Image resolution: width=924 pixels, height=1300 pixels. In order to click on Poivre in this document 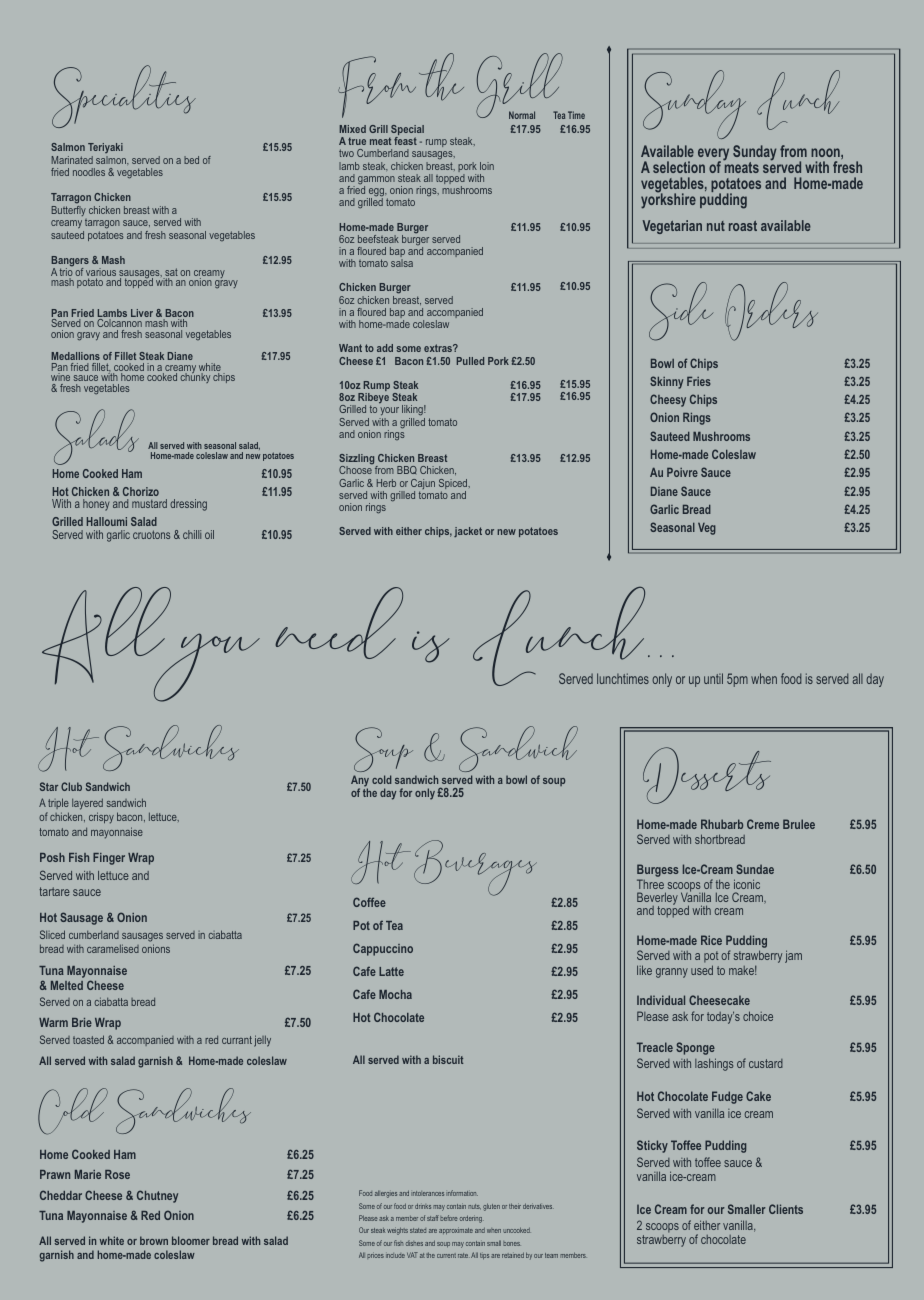, I will do `click(682, 472)`.
